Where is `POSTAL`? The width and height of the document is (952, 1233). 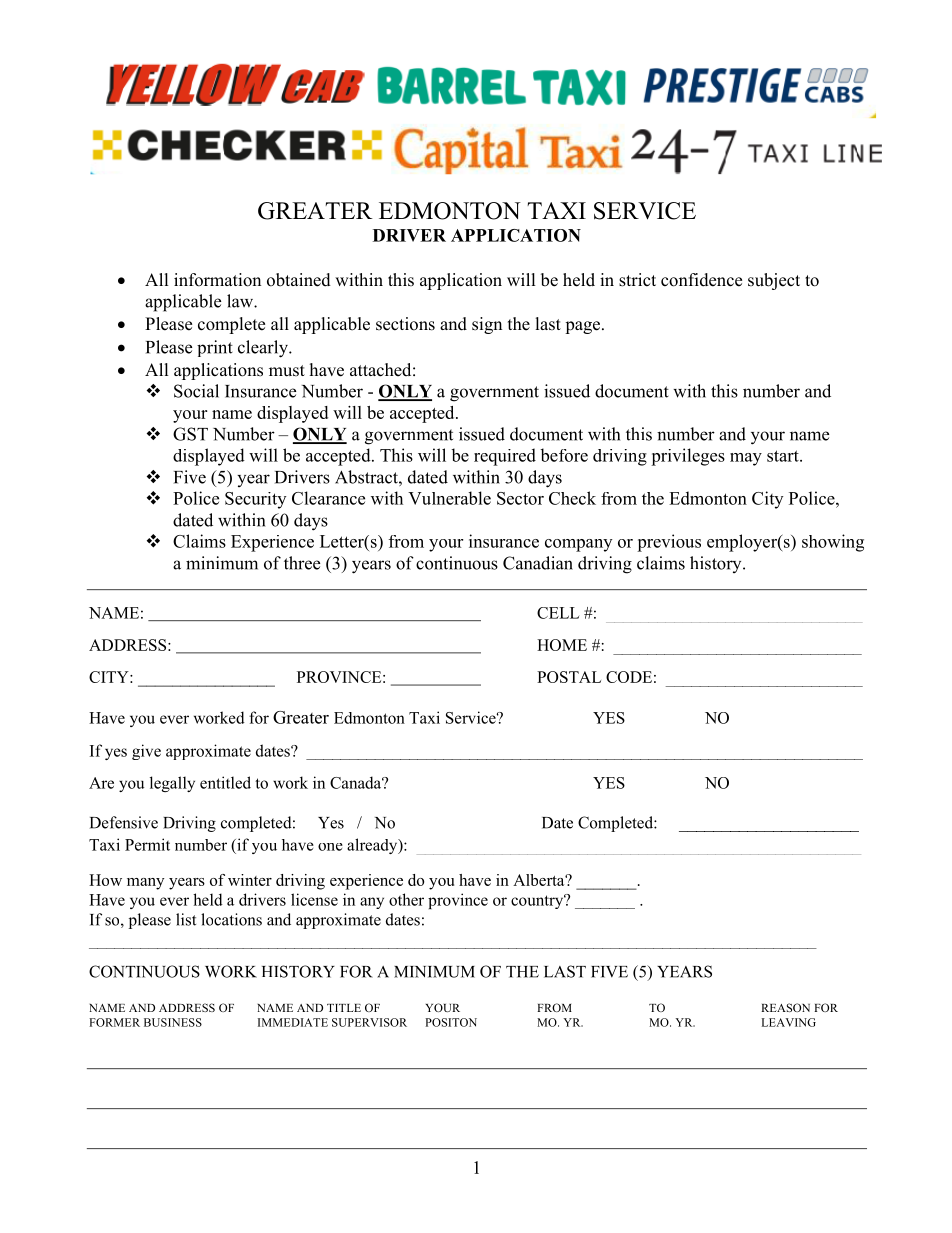
POSTAL is located at coordinates (569, 677).
